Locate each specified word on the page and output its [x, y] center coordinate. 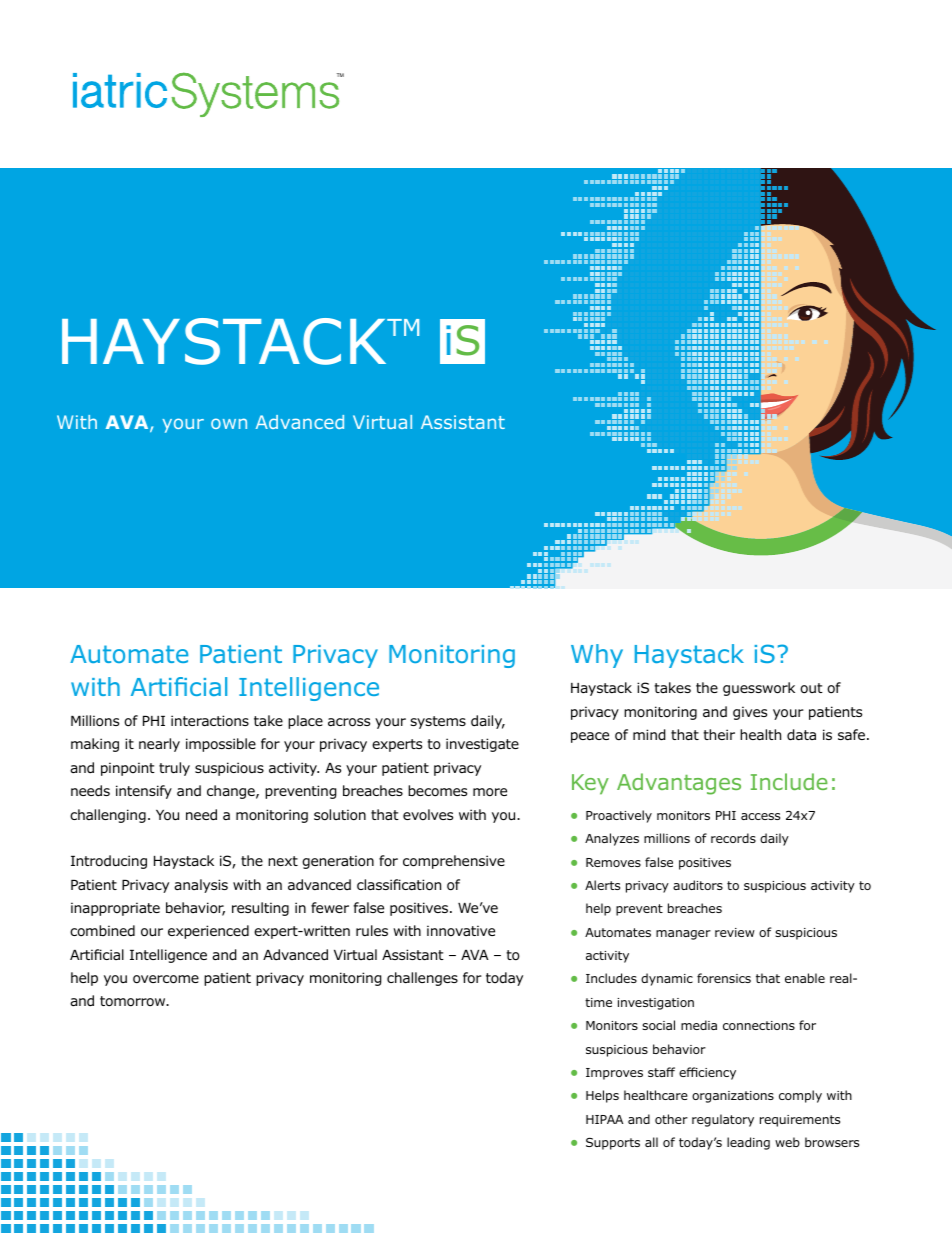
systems [438, 722]
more [490, 792]
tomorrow [134, 1001]
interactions [210, 721]
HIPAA [604, 1119]
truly [174, 769]
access [760, 816]
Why [597, 656]
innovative [461, 930]
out [811, 688]
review [735, 932]
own [229, 423]
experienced [208, 932]
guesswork [759, 689]
